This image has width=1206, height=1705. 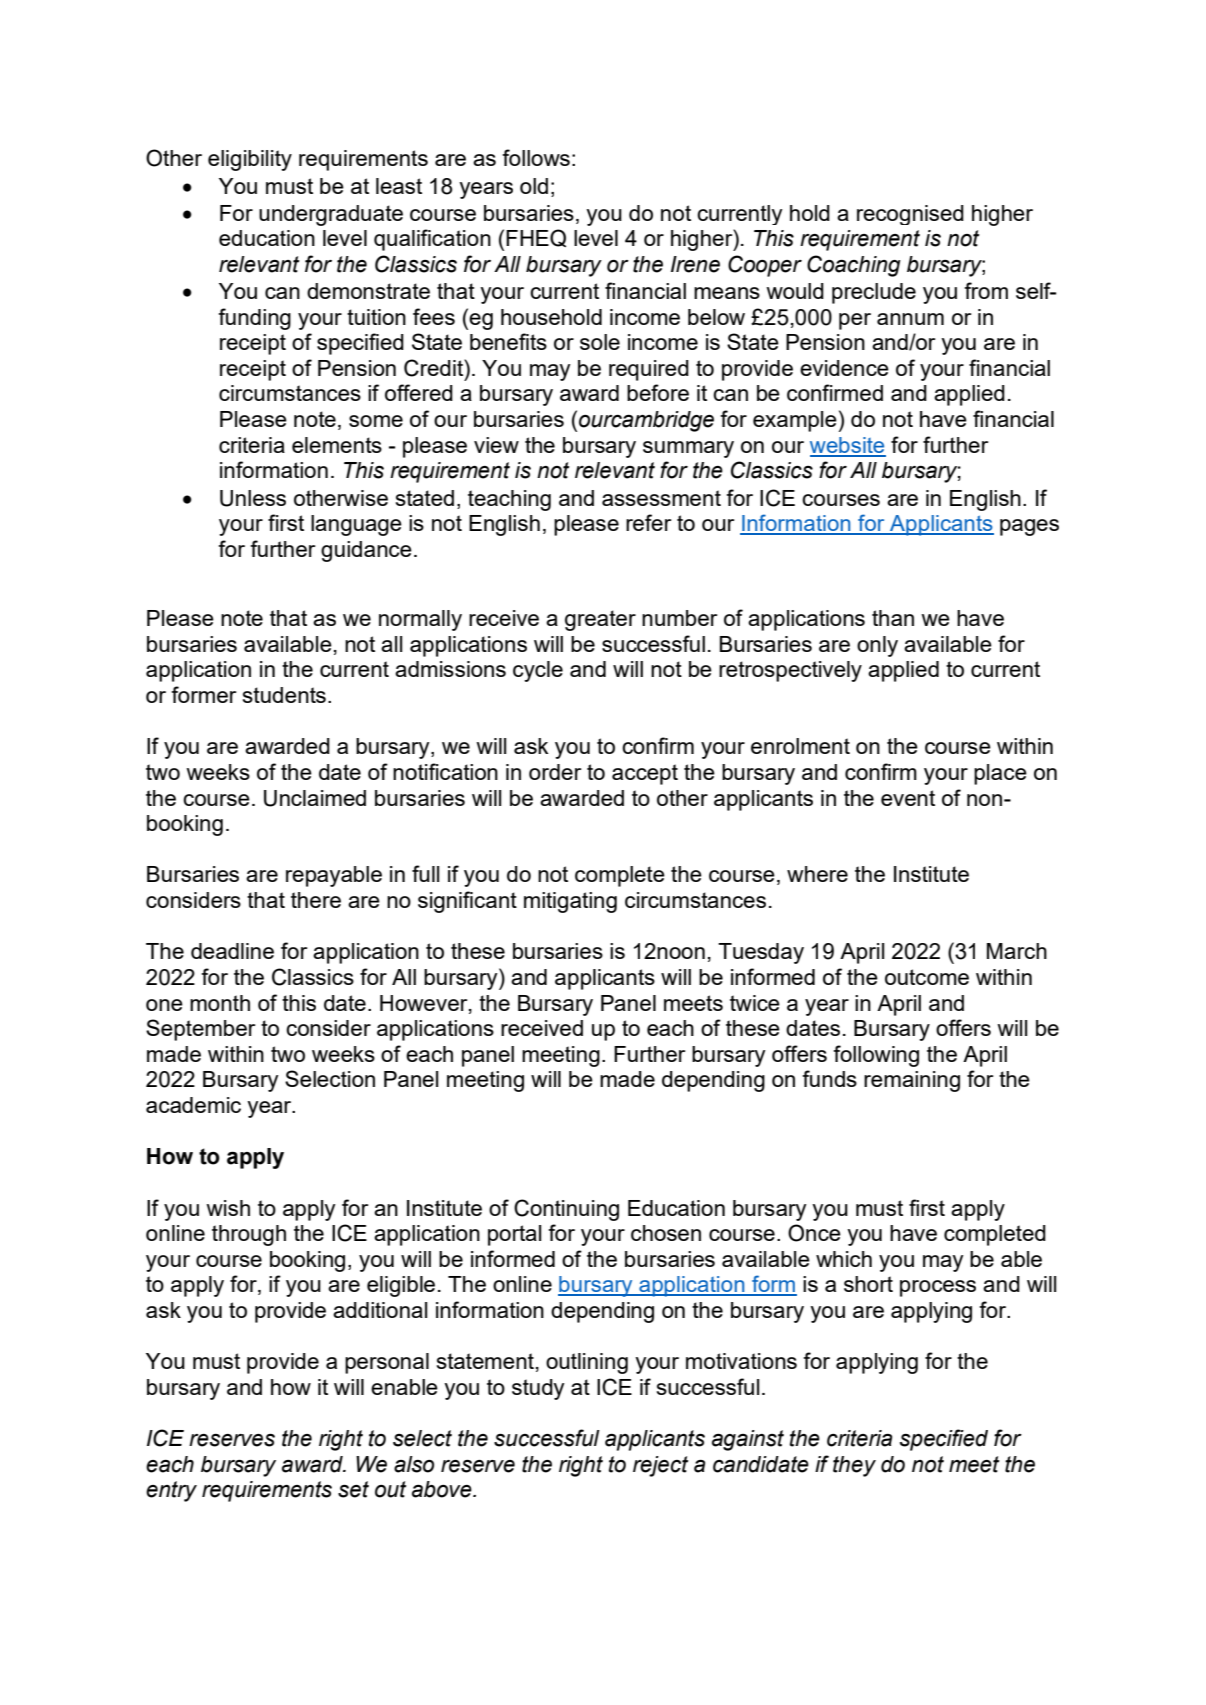 I want to click on event, so click(x=908, y=798).
